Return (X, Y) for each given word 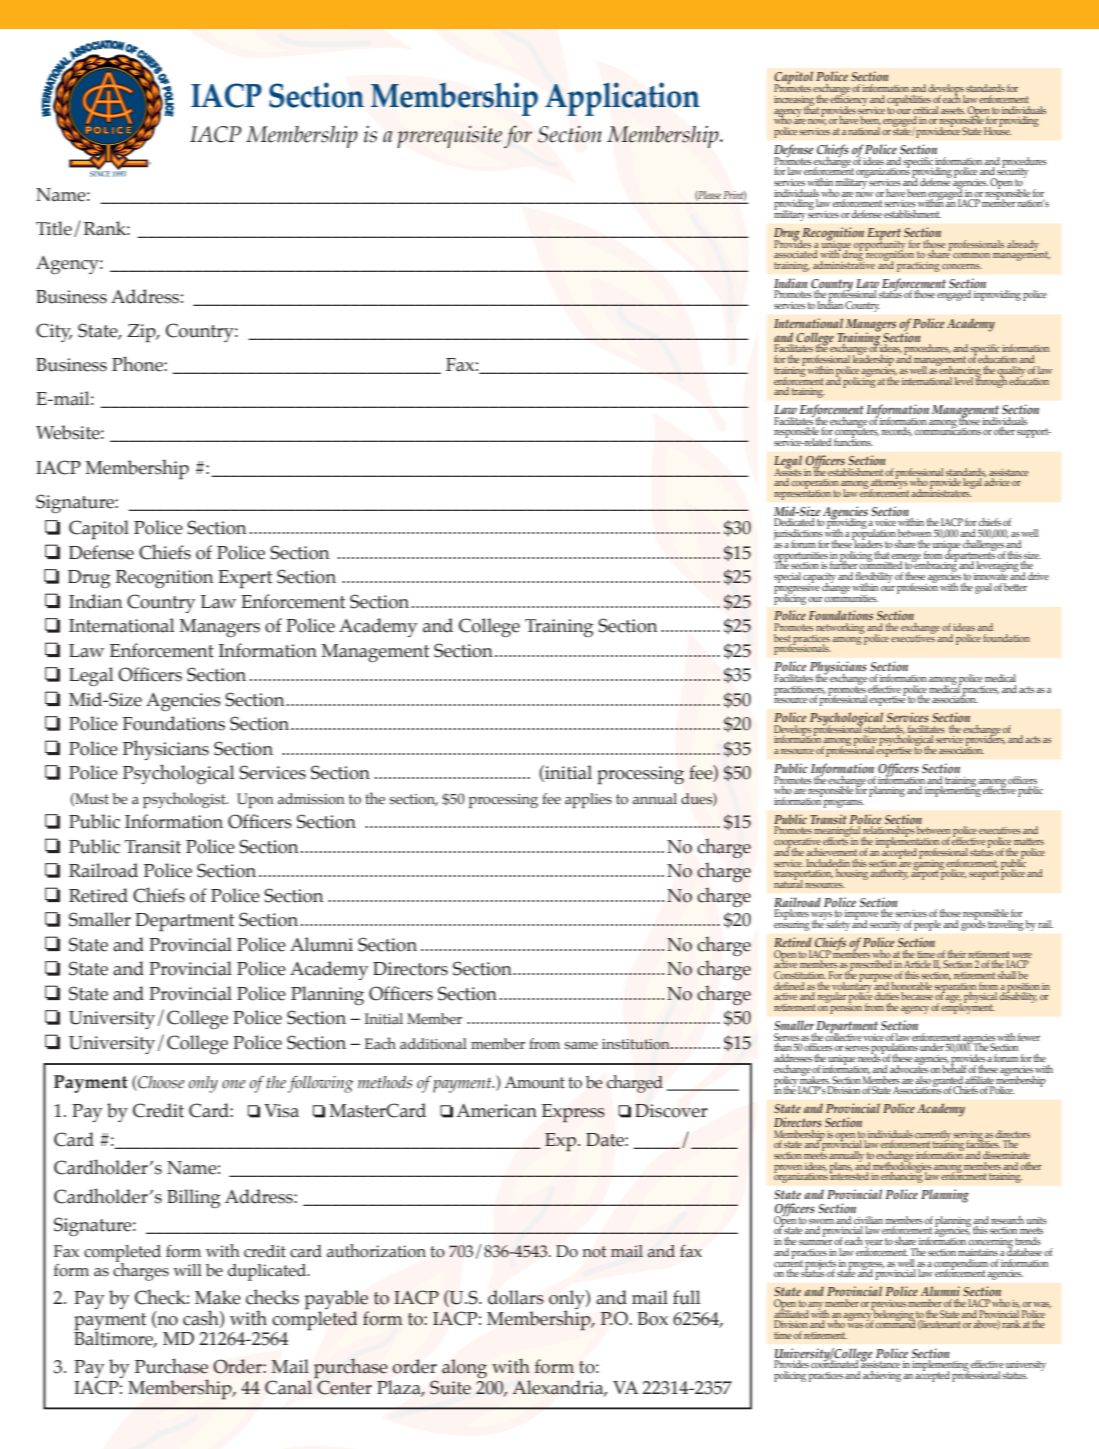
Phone (138, 364)
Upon (255, 800)
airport (925, 874)
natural (788, 883)
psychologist (185, 800)
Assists (788, 471)
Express (573, 1113)
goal (983, 588)
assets (953, 110)
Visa (281, 1111)
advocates (909, 1068)
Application (622, 99)
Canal (288, 1387)
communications (948, 430)
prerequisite (449, 136)
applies (588, 800)
